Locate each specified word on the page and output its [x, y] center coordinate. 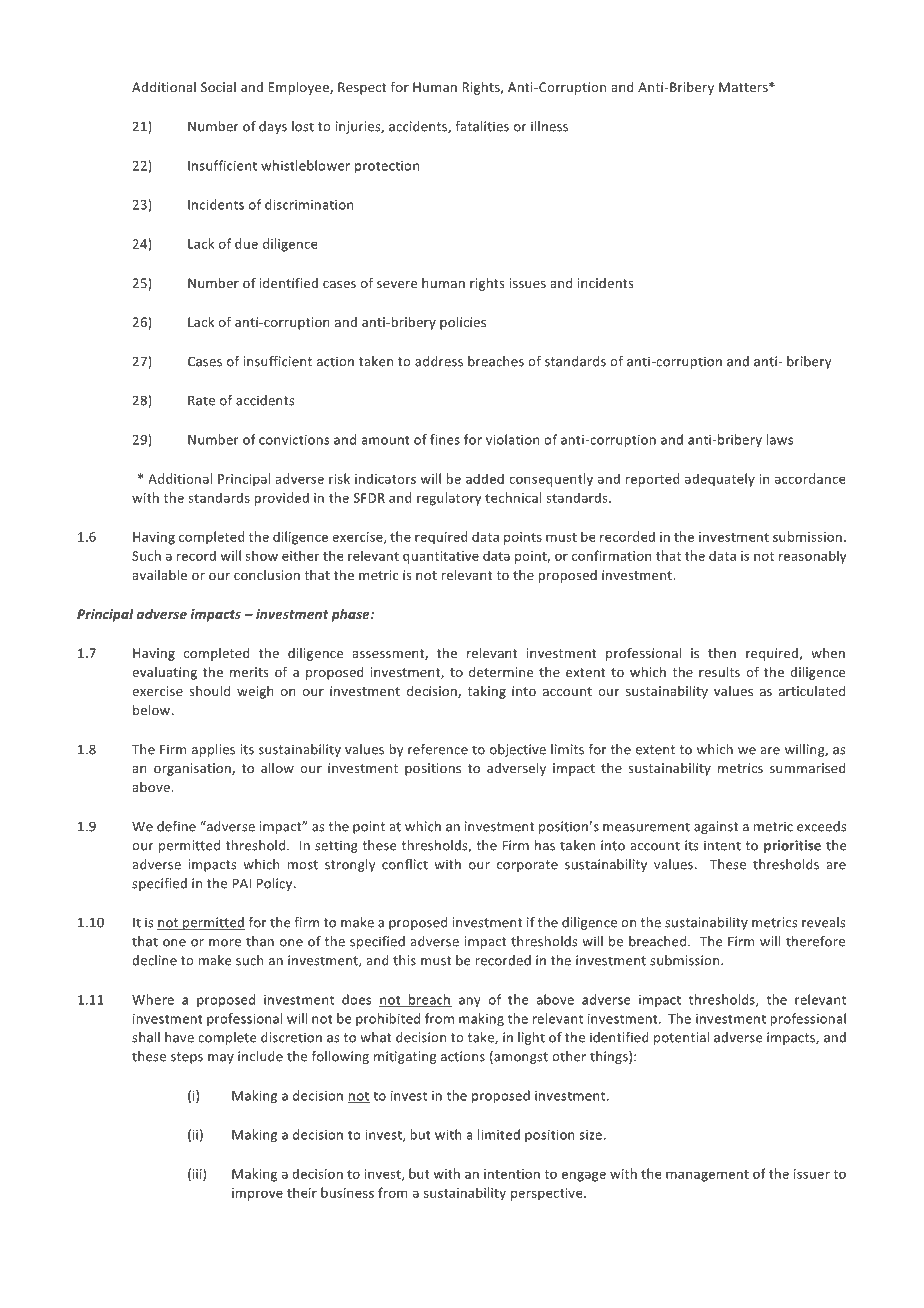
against [716, 827]
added [485, 478]
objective [518, 750]
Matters [744, 87]
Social [218, 87]
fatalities [482, 126]
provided [282, 499]
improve [257, 1194]
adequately [720, 480]
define [176, 826]
